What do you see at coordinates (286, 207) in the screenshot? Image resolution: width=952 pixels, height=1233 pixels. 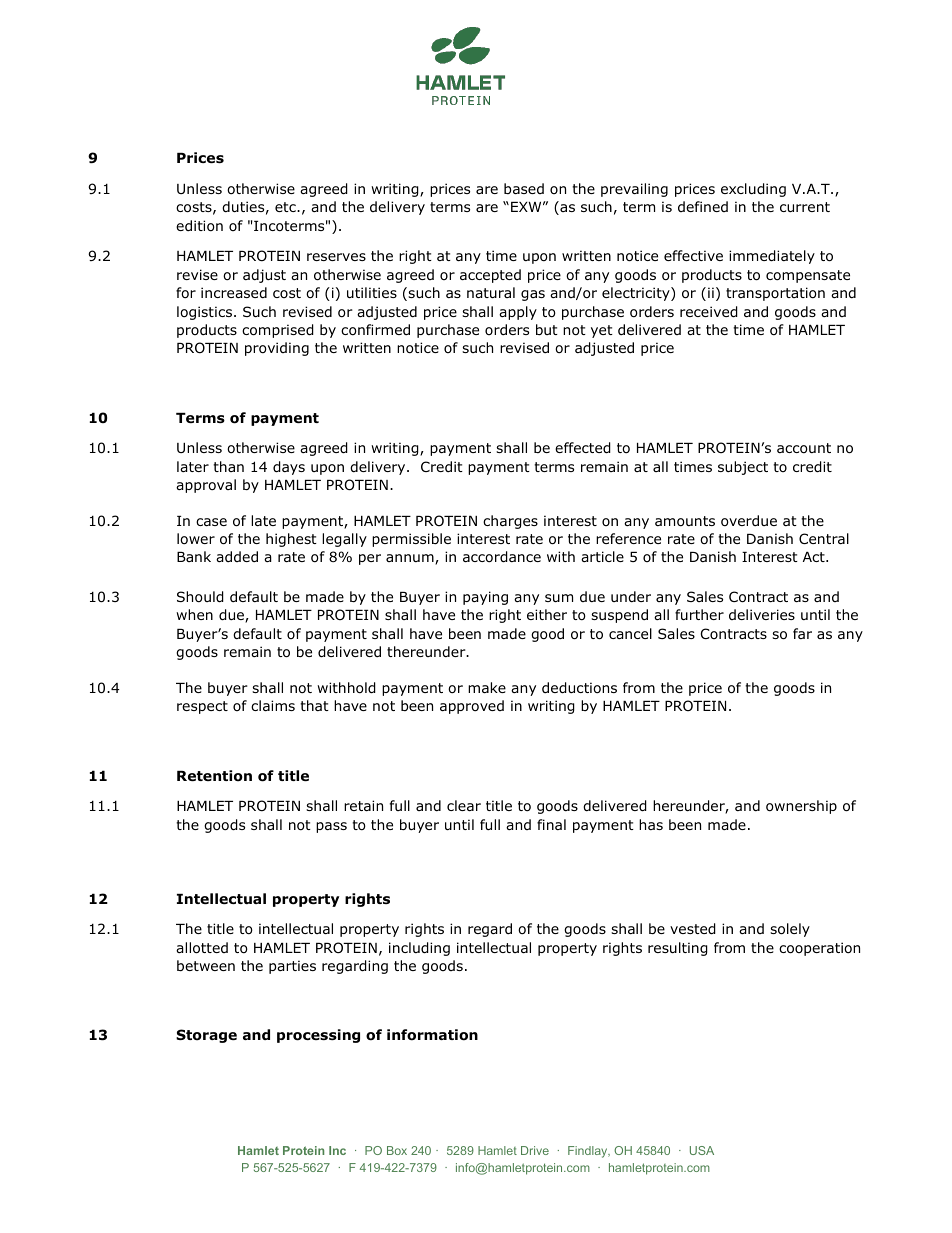 I see `etc` at bounding box center [286, 207].
